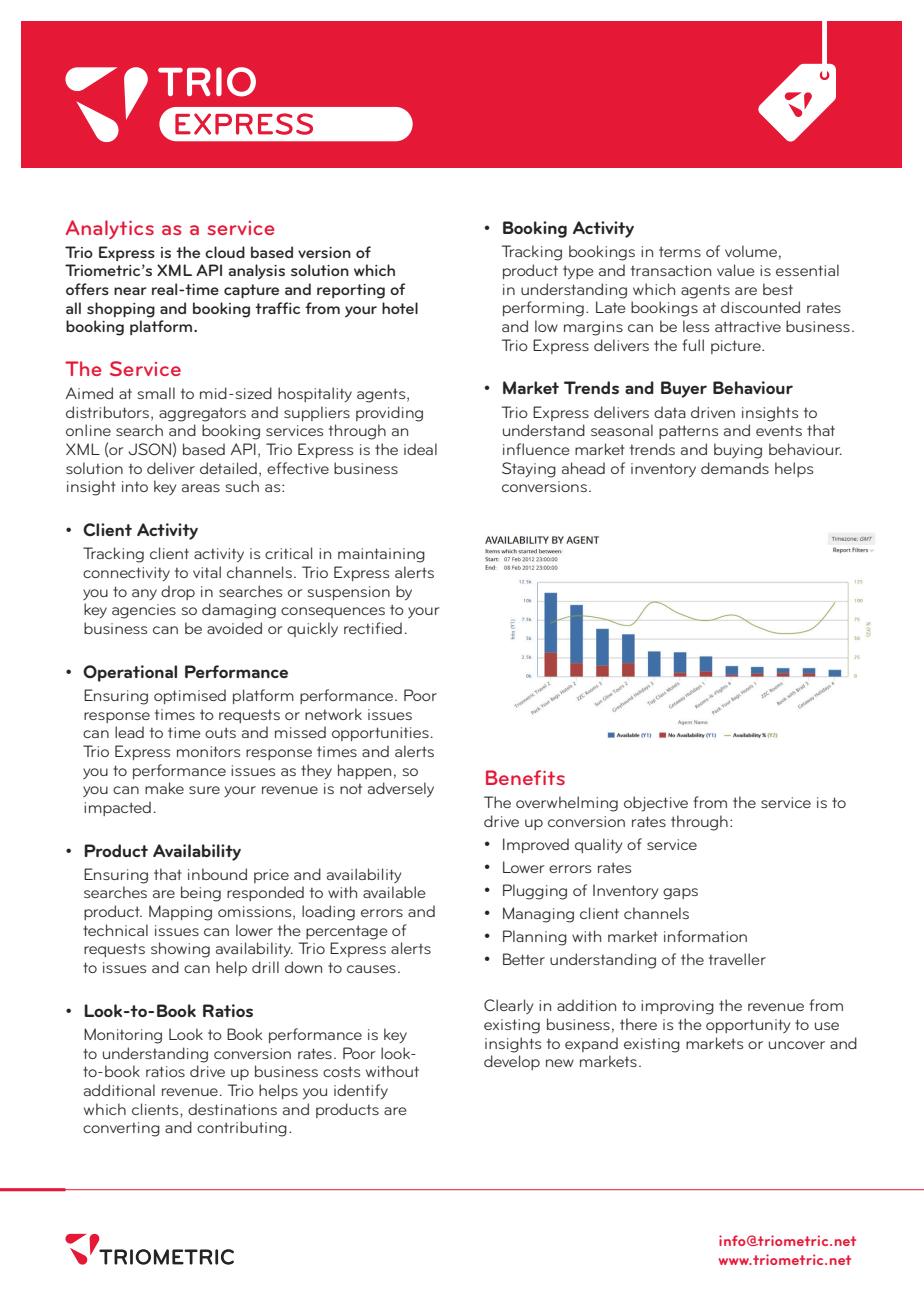 The width and height of the page is (924, 1307). I want to click on destinations, so click(232, 1109).
